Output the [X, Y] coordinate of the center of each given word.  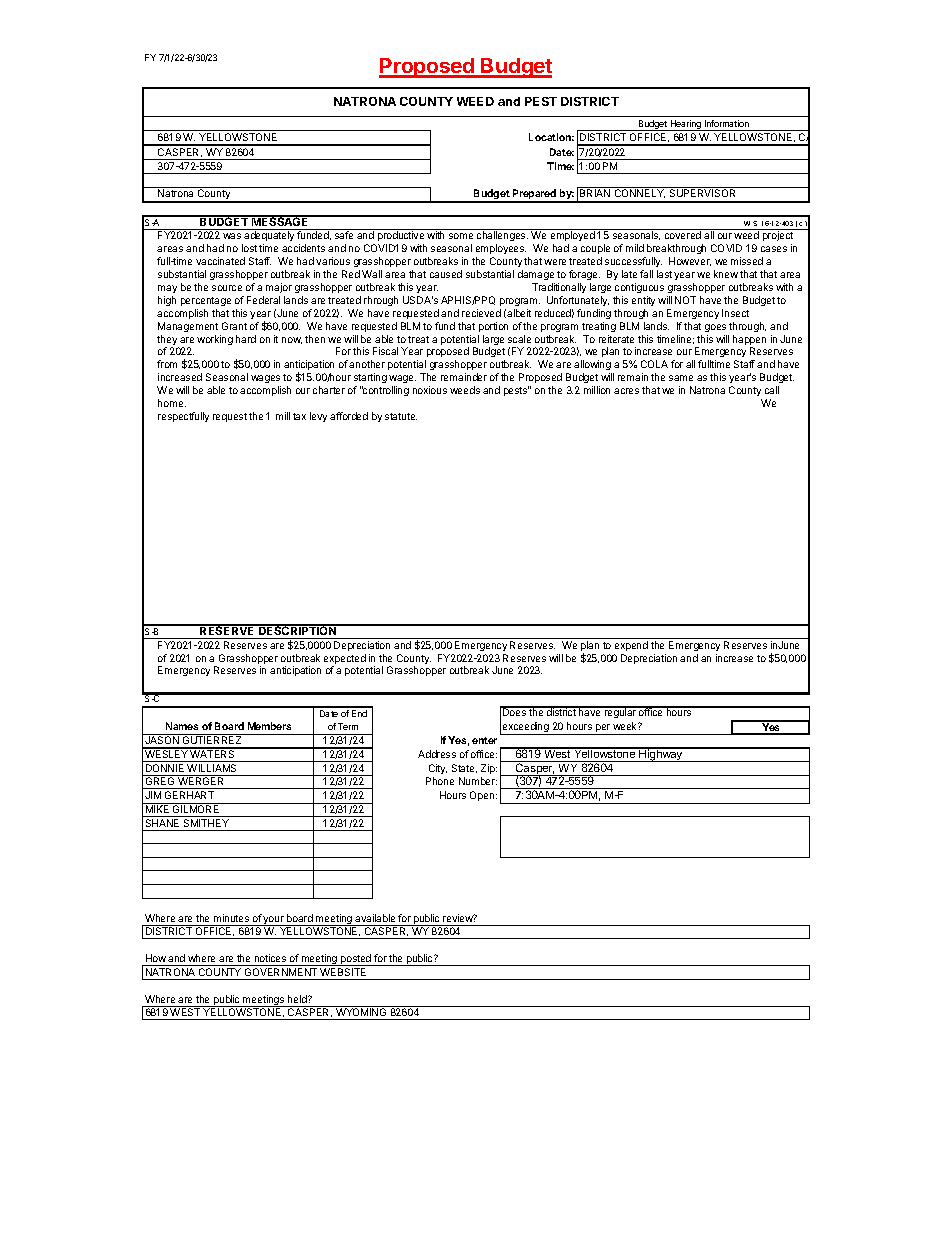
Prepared [535, 195]
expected [345, 660]
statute [401, 416]
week [626, 726]
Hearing [686, 125]
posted [356, 960]
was [232, 236]
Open [483, 796]
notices [270, 958]
